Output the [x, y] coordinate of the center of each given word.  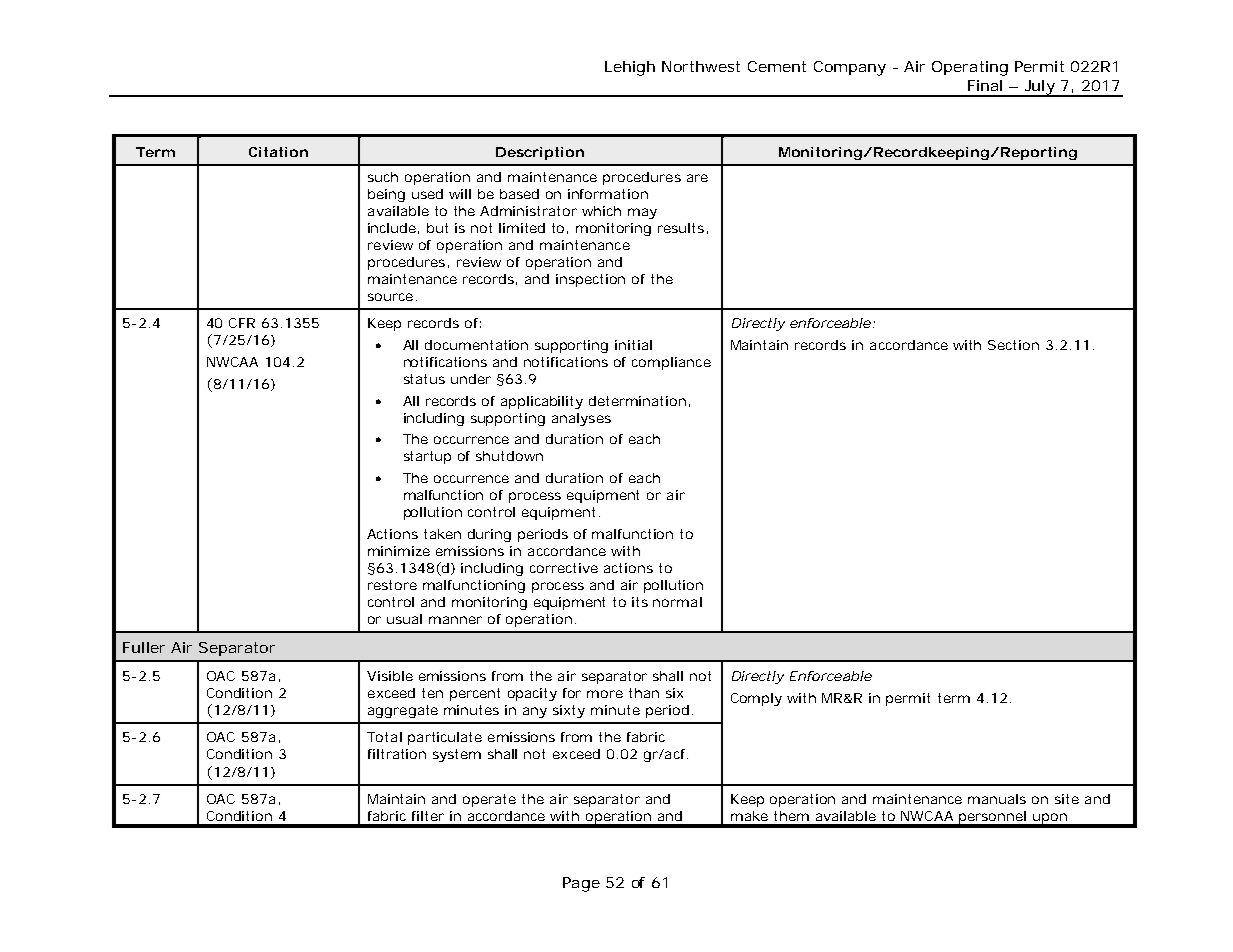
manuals [997, 799]
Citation [278, 152]
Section [1013, 345]
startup [427, 457]
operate [489, 800]
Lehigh [630, 68]
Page [581, 884]
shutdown [509, 456]
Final [985, 85]
